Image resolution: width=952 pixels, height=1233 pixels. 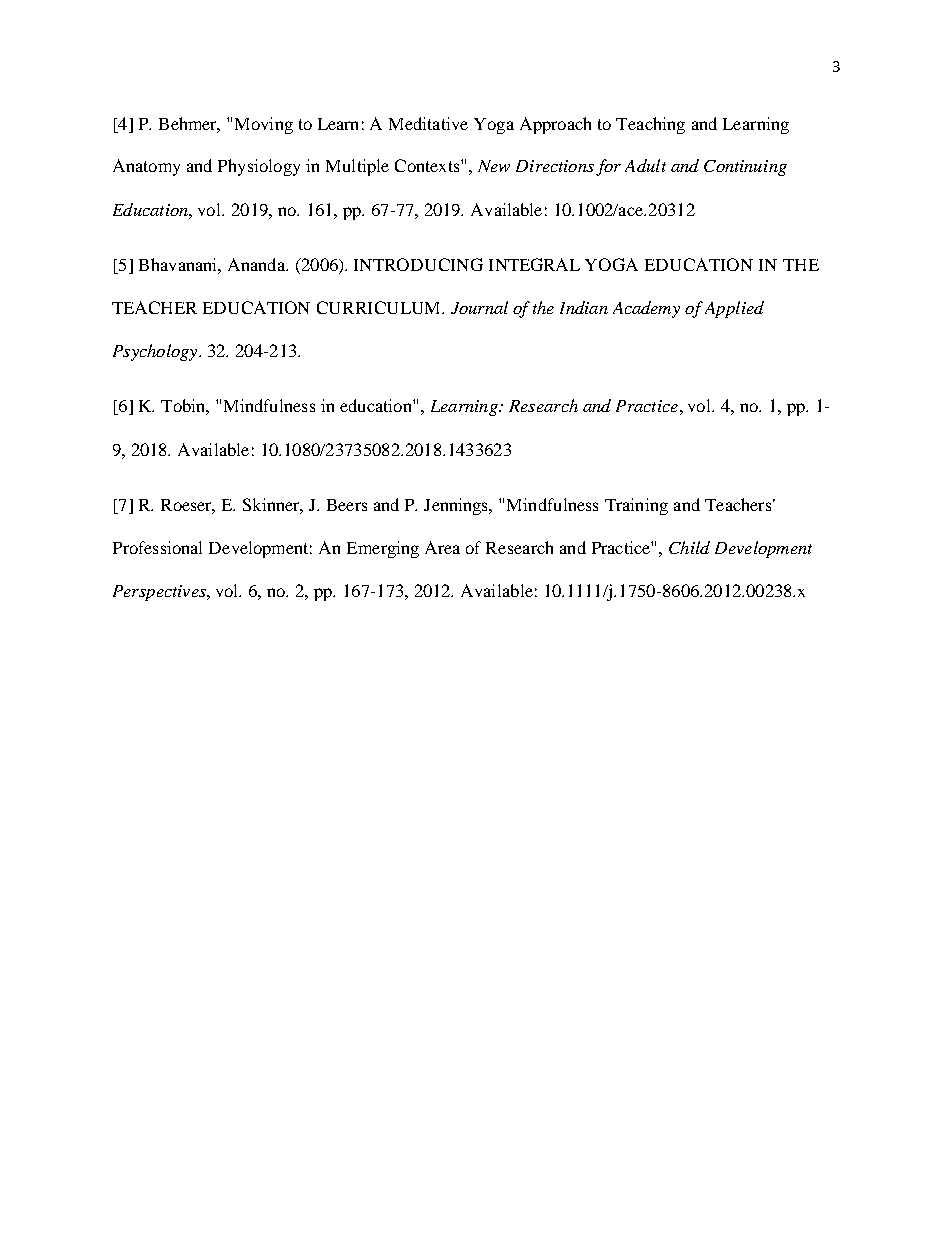 What do you see at coordinates (689, 547) in the document?
I see `Child` at bounding box center [689, 547].
